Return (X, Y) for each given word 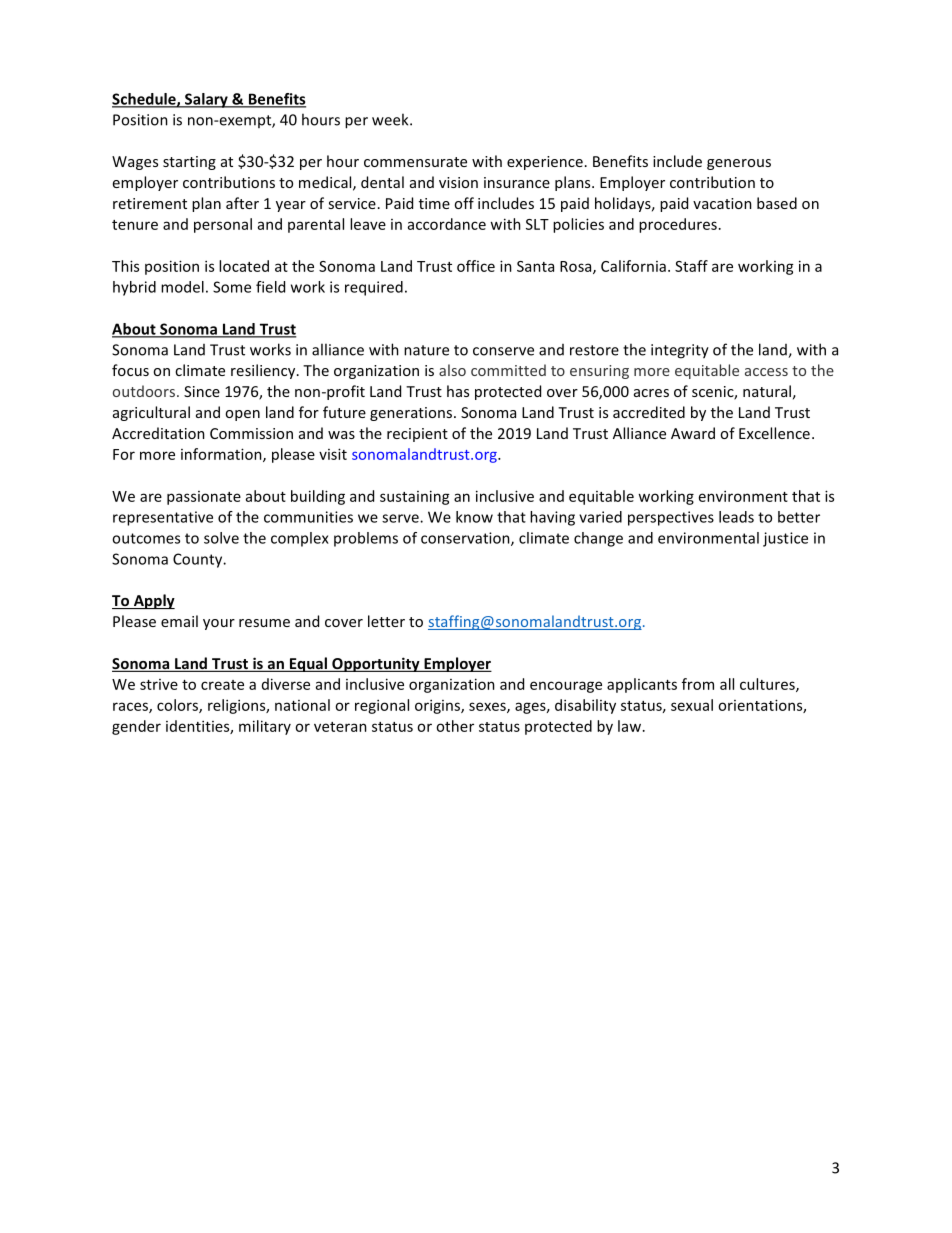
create (222, 685)
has (458, 391)
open (242, 415)
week (391, 119)
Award (693, 433)
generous (739, 164)
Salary (206, 100)
